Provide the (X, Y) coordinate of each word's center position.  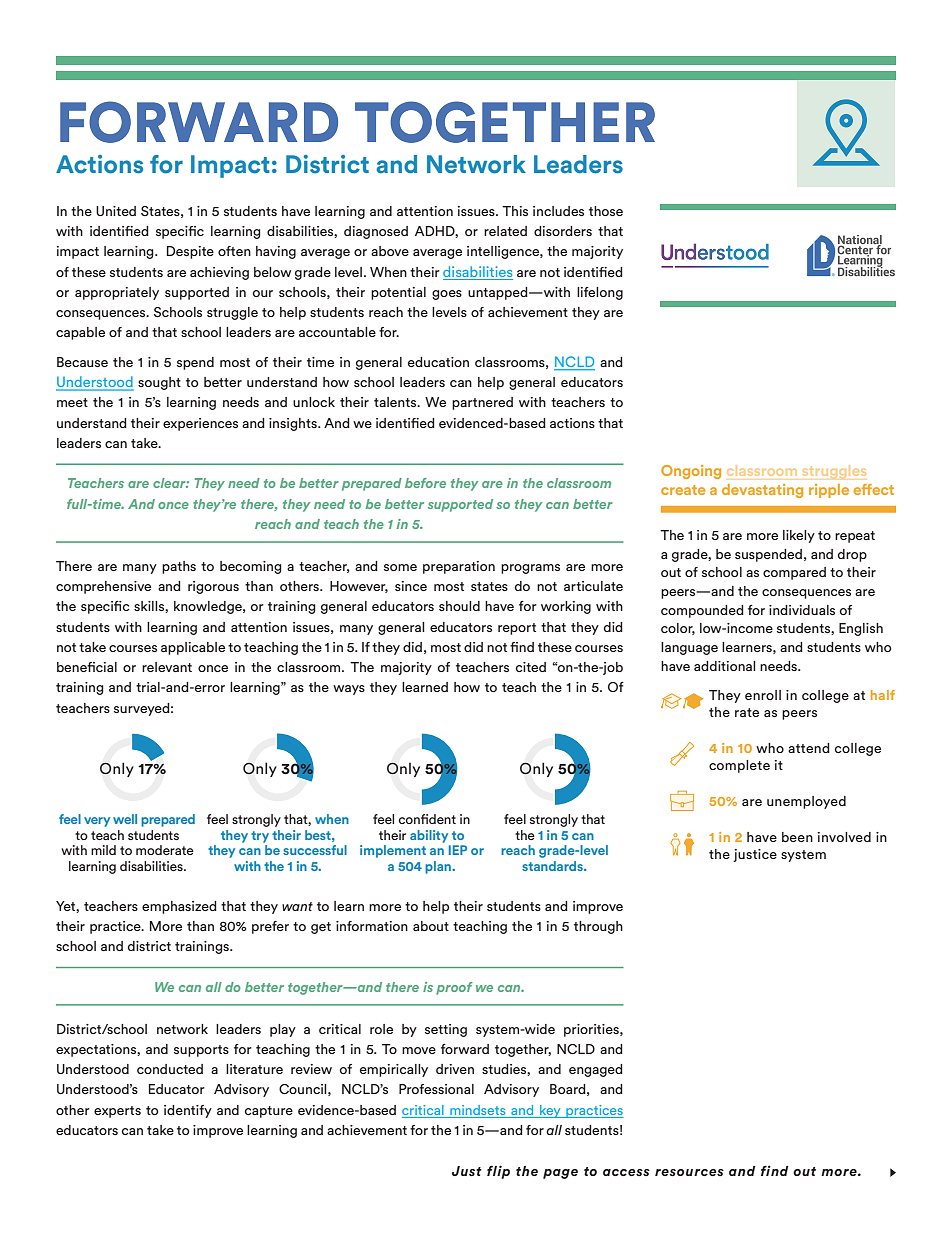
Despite (190, 252)
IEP (458, 850)
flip (498, 1172)
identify (188, 1111)
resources (689, 1172)
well (125, 819)
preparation (459, 567)
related (505, 231)
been (797, 837)
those (606, 211)
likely (799, 536)
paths (179, 567)
